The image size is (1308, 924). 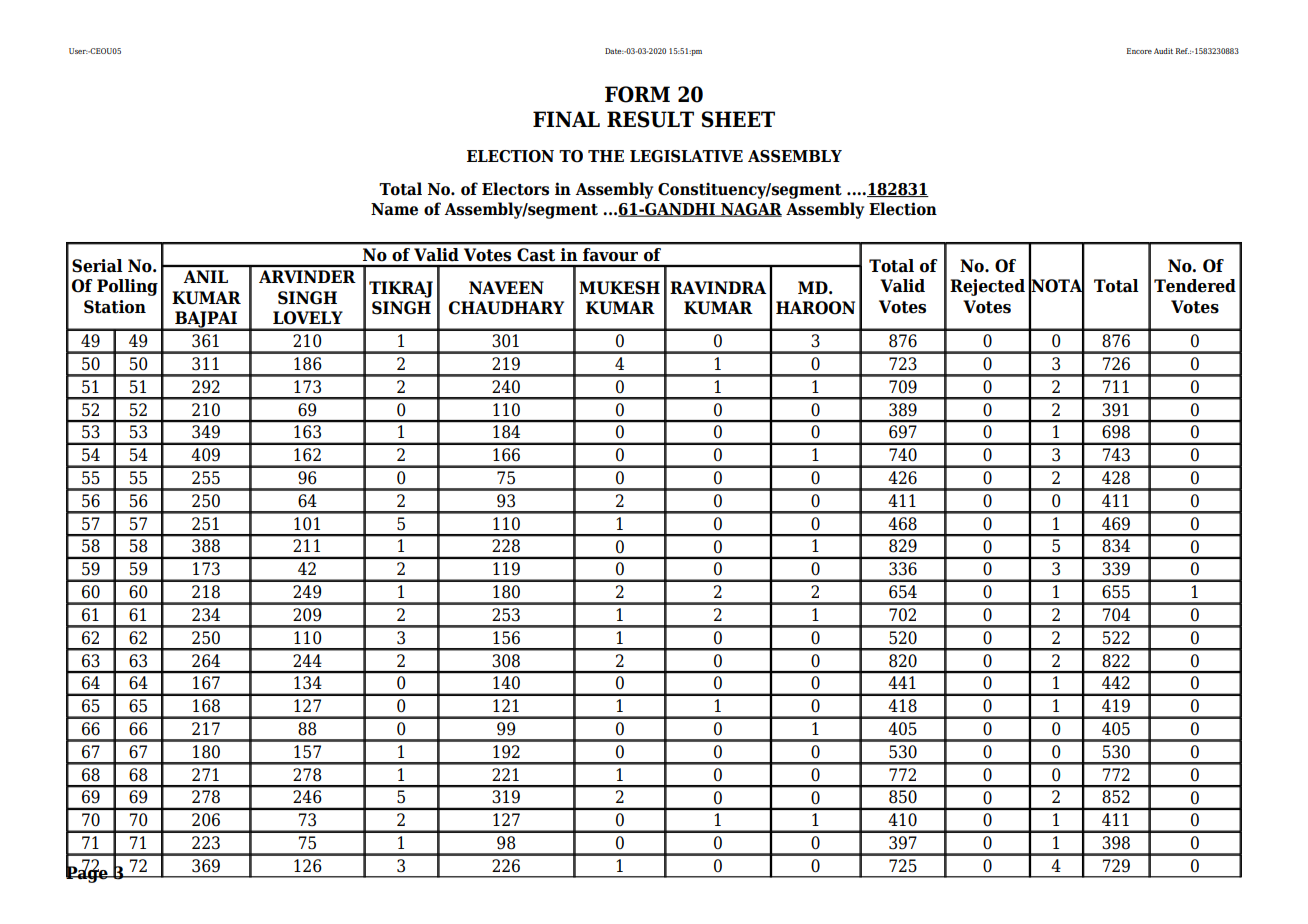 I want to click on LOVELY, so click(x=308, y=318).
